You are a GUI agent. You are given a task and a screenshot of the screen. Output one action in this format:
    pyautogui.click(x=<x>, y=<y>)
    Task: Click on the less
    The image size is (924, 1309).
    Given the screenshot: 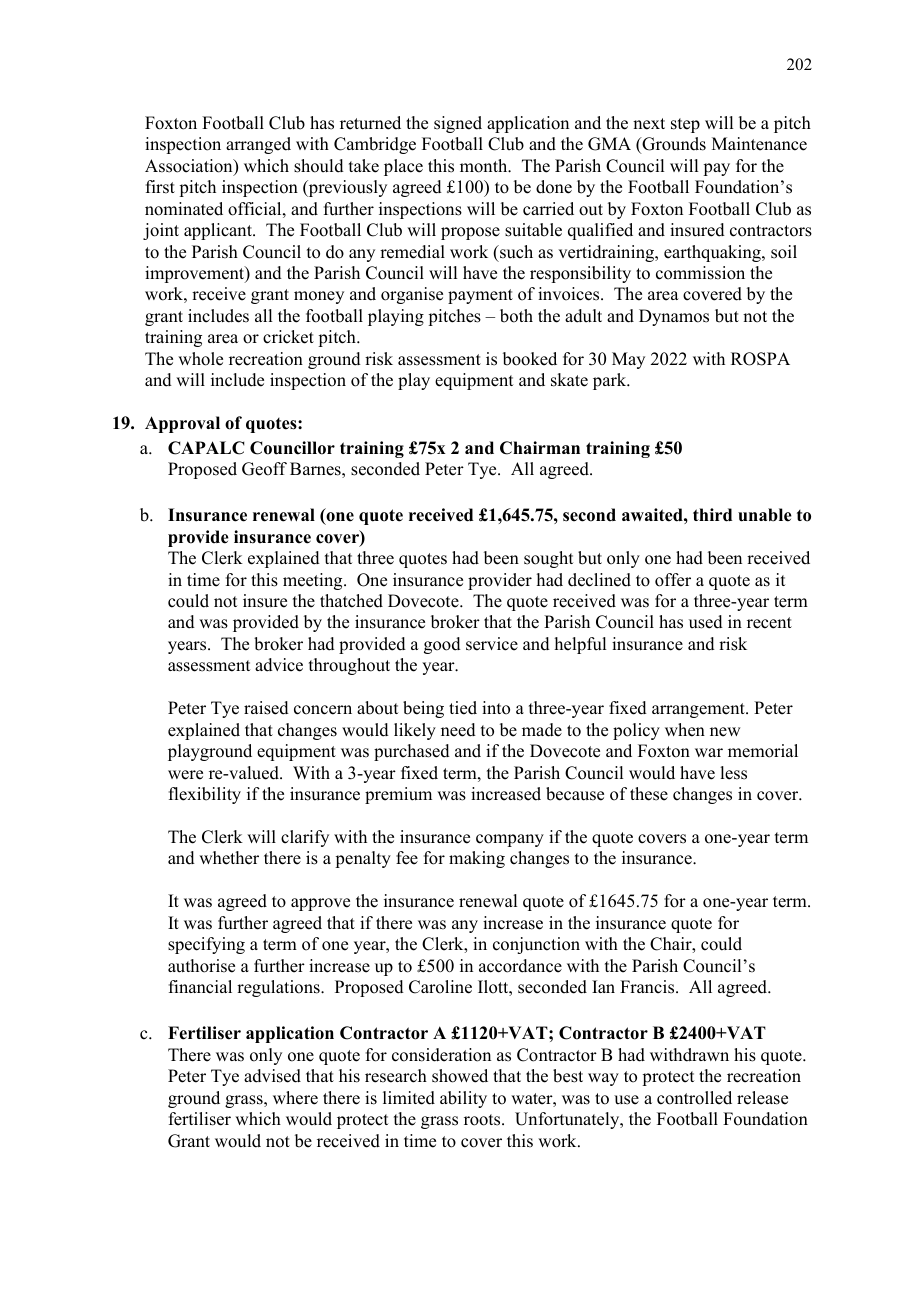 What is the action you would take?
    pyautogui.click(x=733, y=773)
